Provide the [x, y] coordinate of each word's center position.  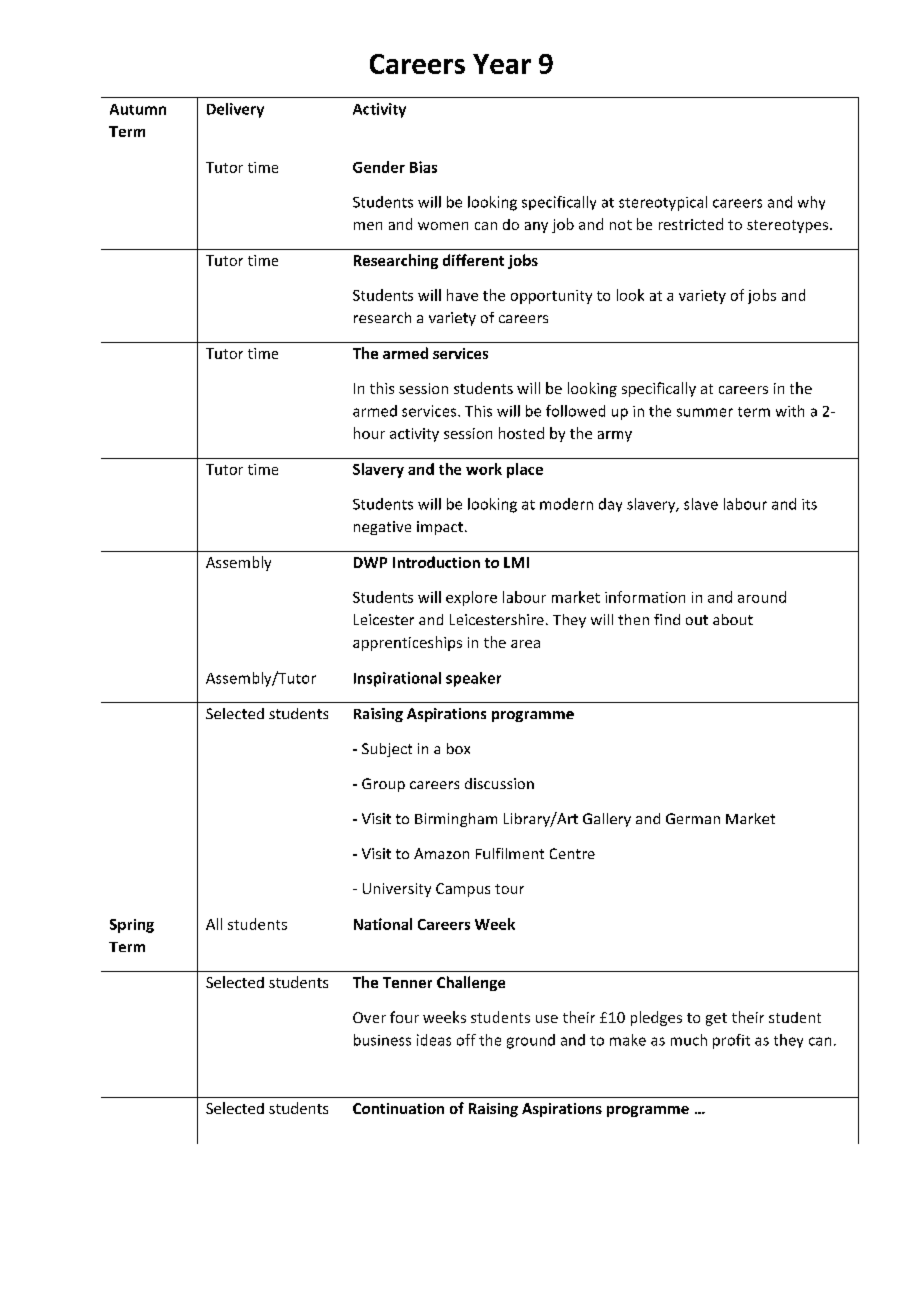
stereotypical [663, 203]
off [466, 1040]
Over [369, 1017]
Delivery [235, 110]
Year [502, 64]
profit [731, 1041]
